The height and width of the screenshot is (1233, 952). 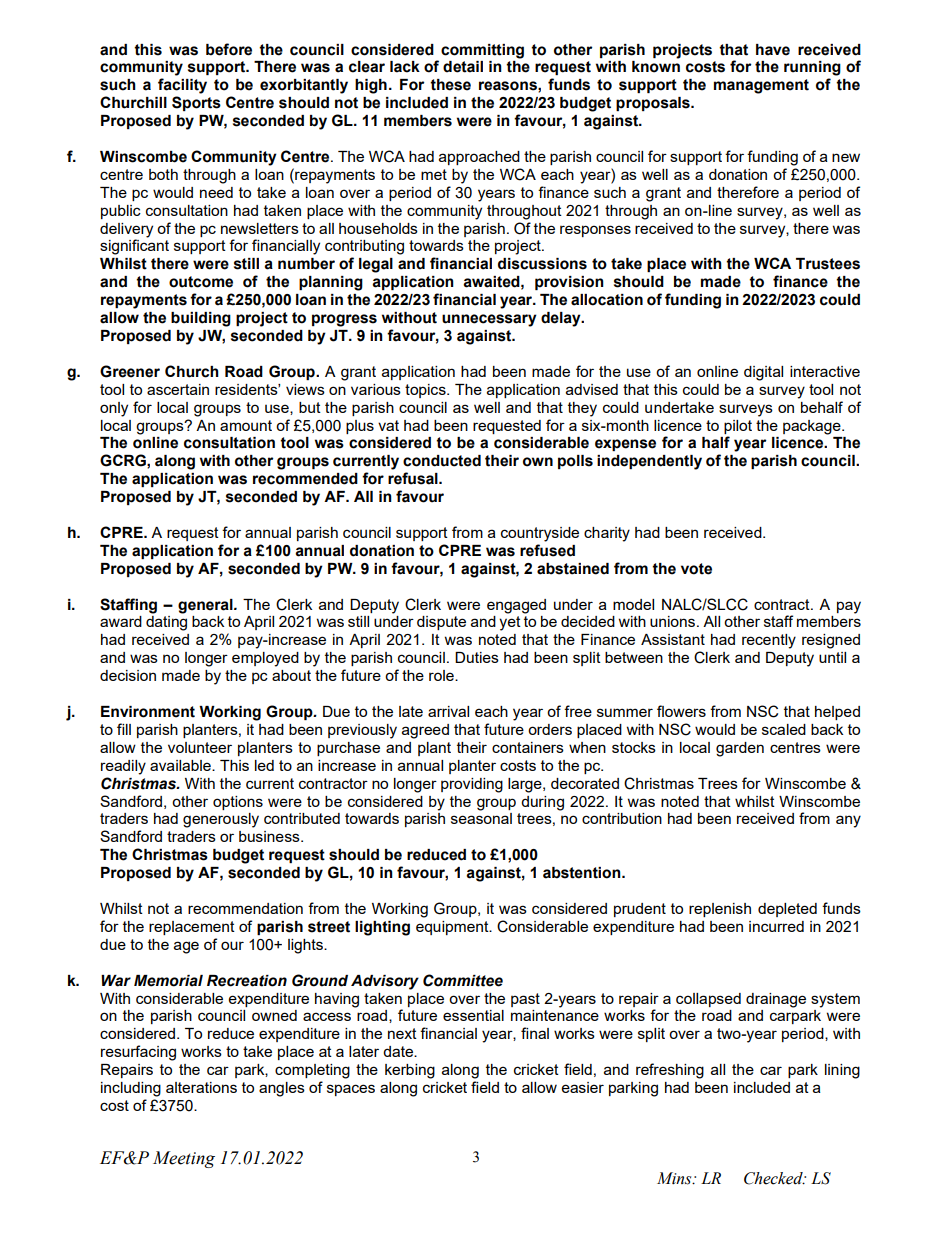 I want to click on Meeting, so click(x=184, y=1159).
